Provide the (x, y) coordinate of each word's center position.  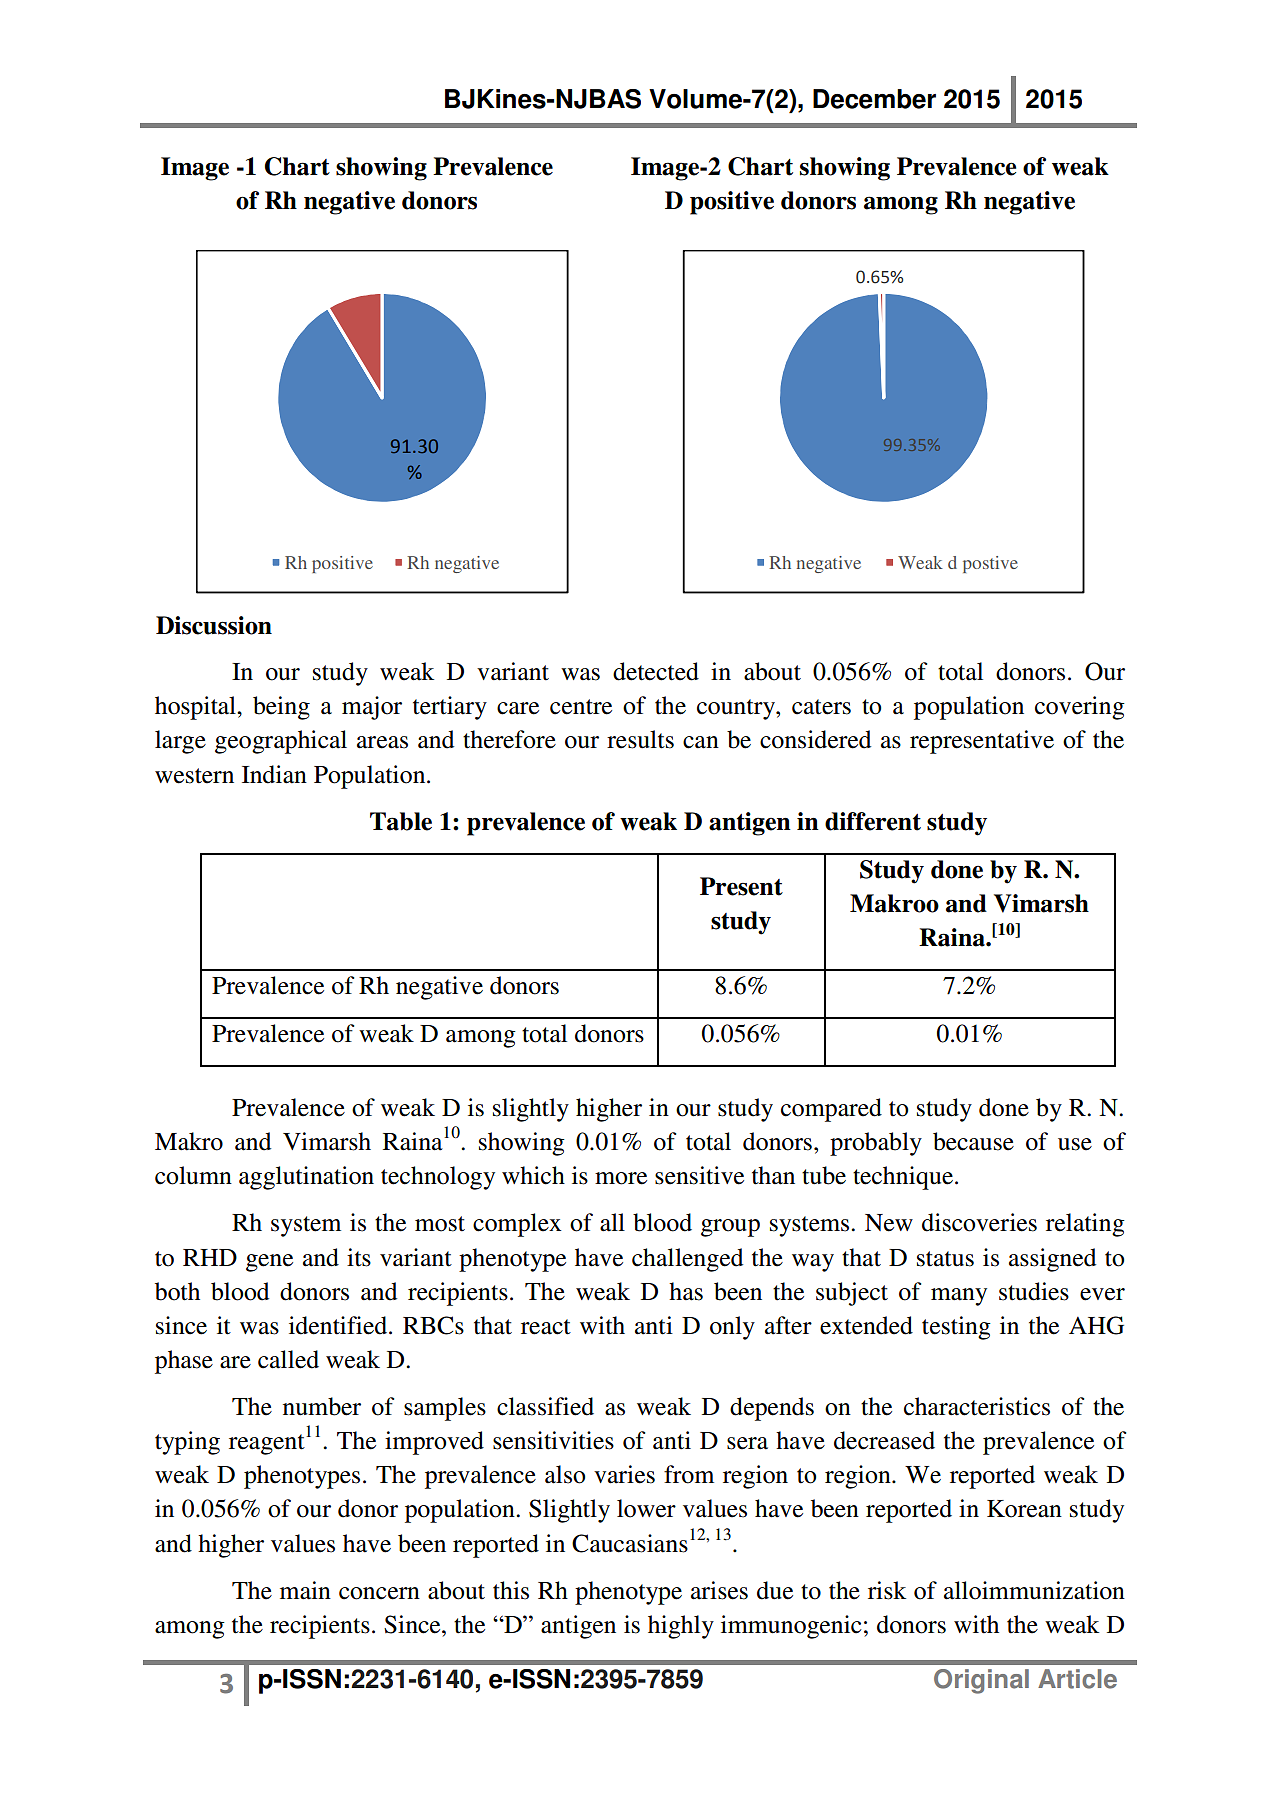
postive (990, 564)
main (305, 1590)
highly (681, 1627)
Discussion (214, 625)
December (874, 99)
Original (981, 1681)
